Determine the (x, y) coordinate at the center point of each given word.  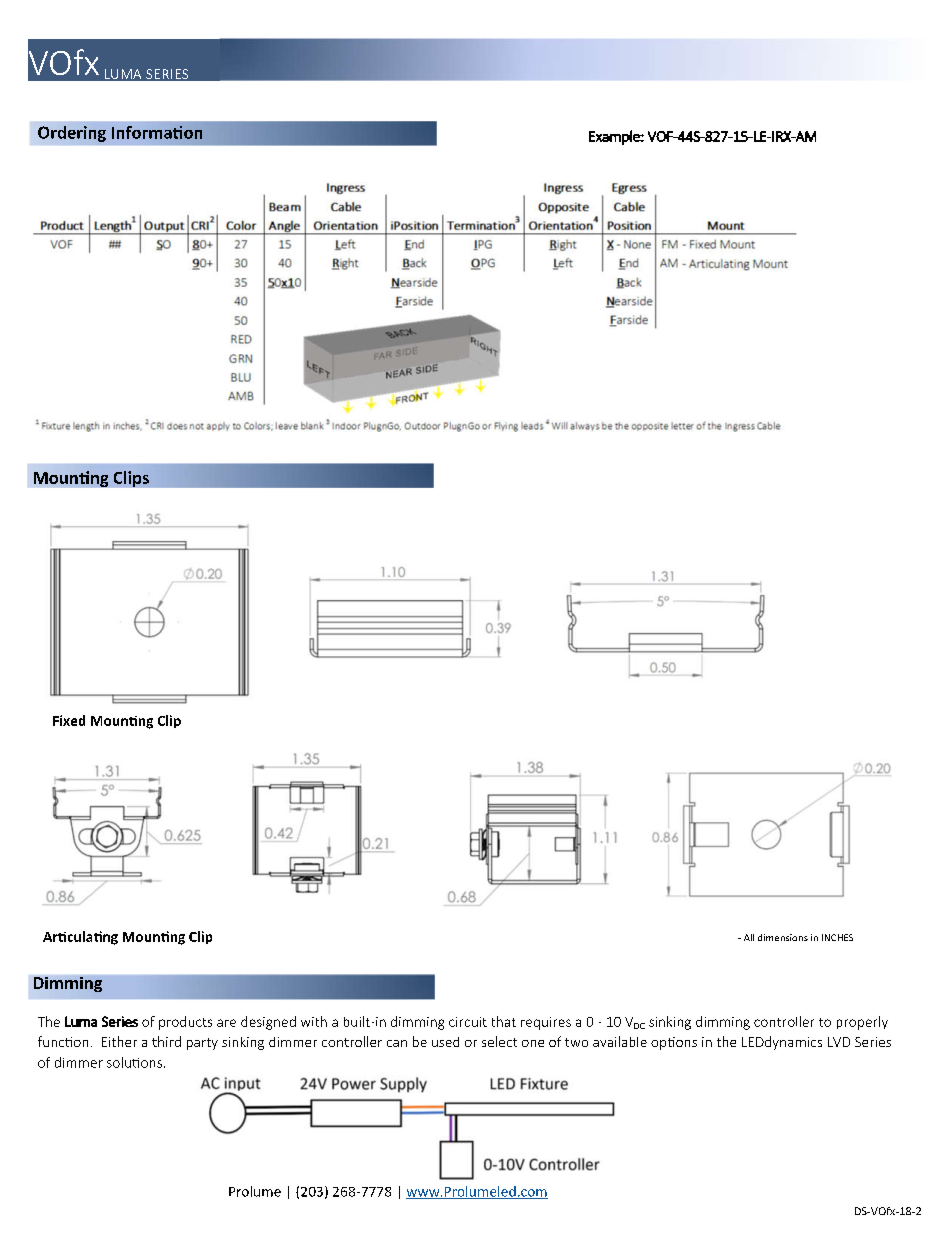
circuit (468, 1022)
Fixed (69, 720)
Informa (143, 132)
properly (862, 1023)
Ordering (72, 134)
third (166, 1041)
